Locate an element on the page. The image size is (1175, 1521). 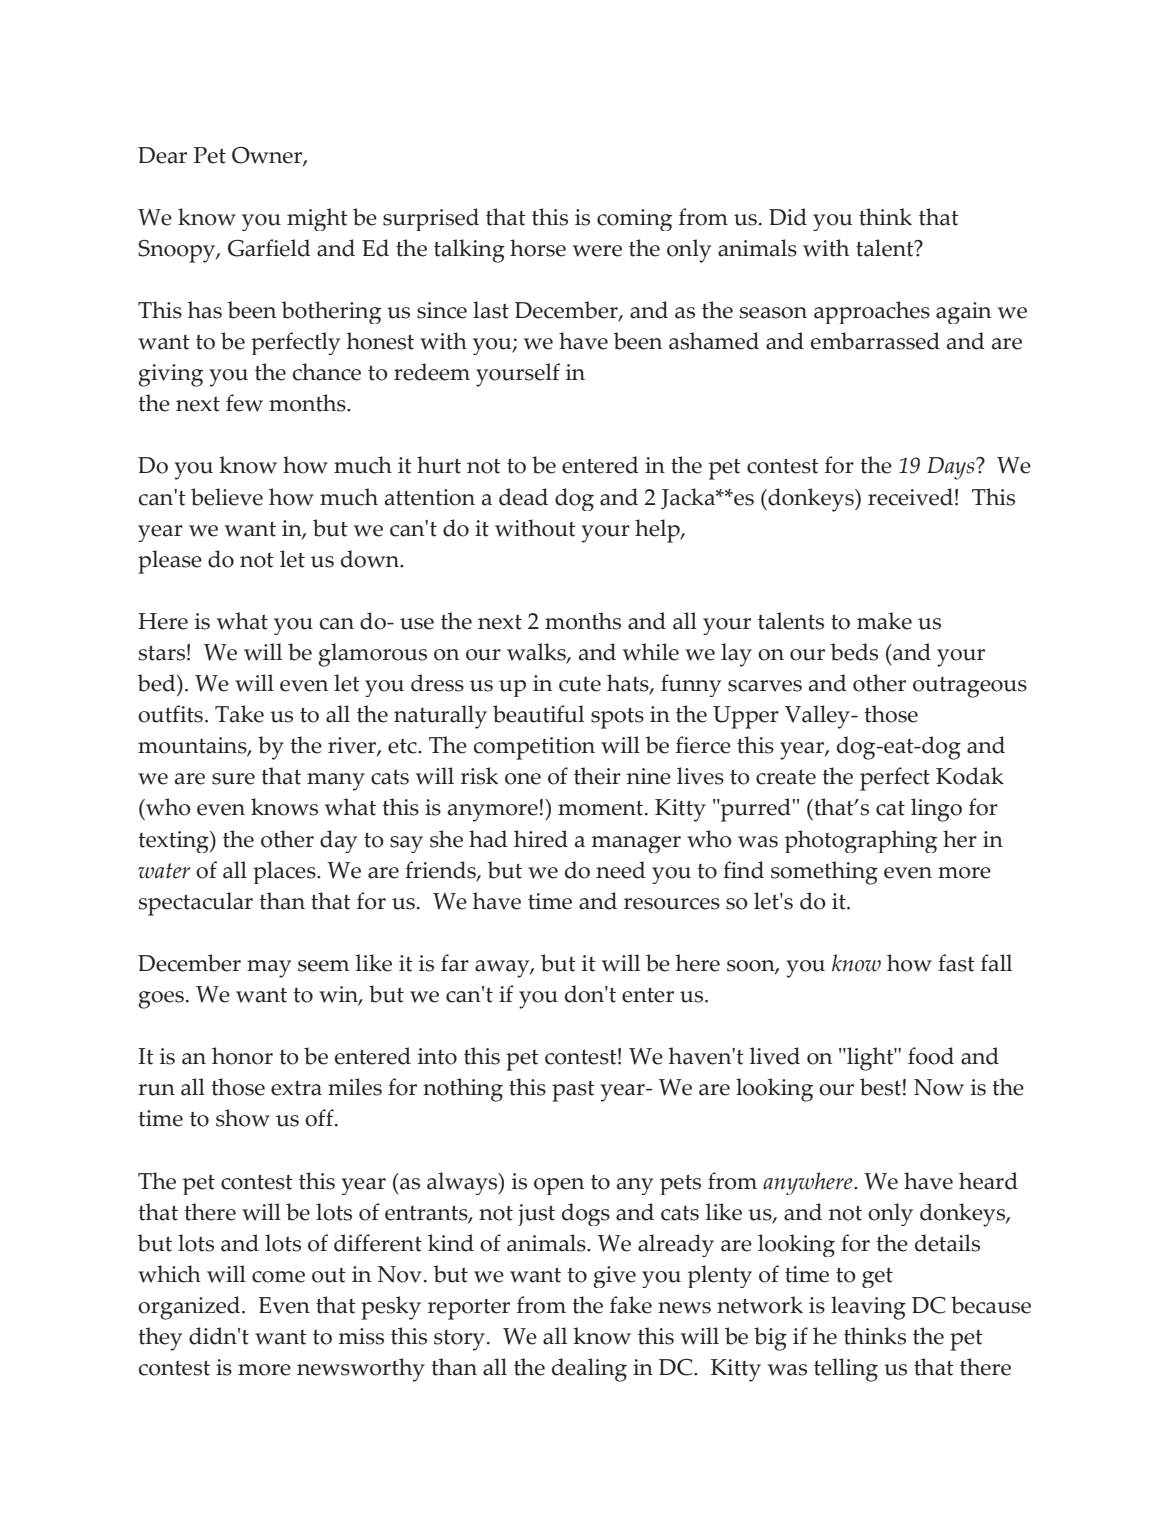
organized is located at coordinates (190, 1308).
